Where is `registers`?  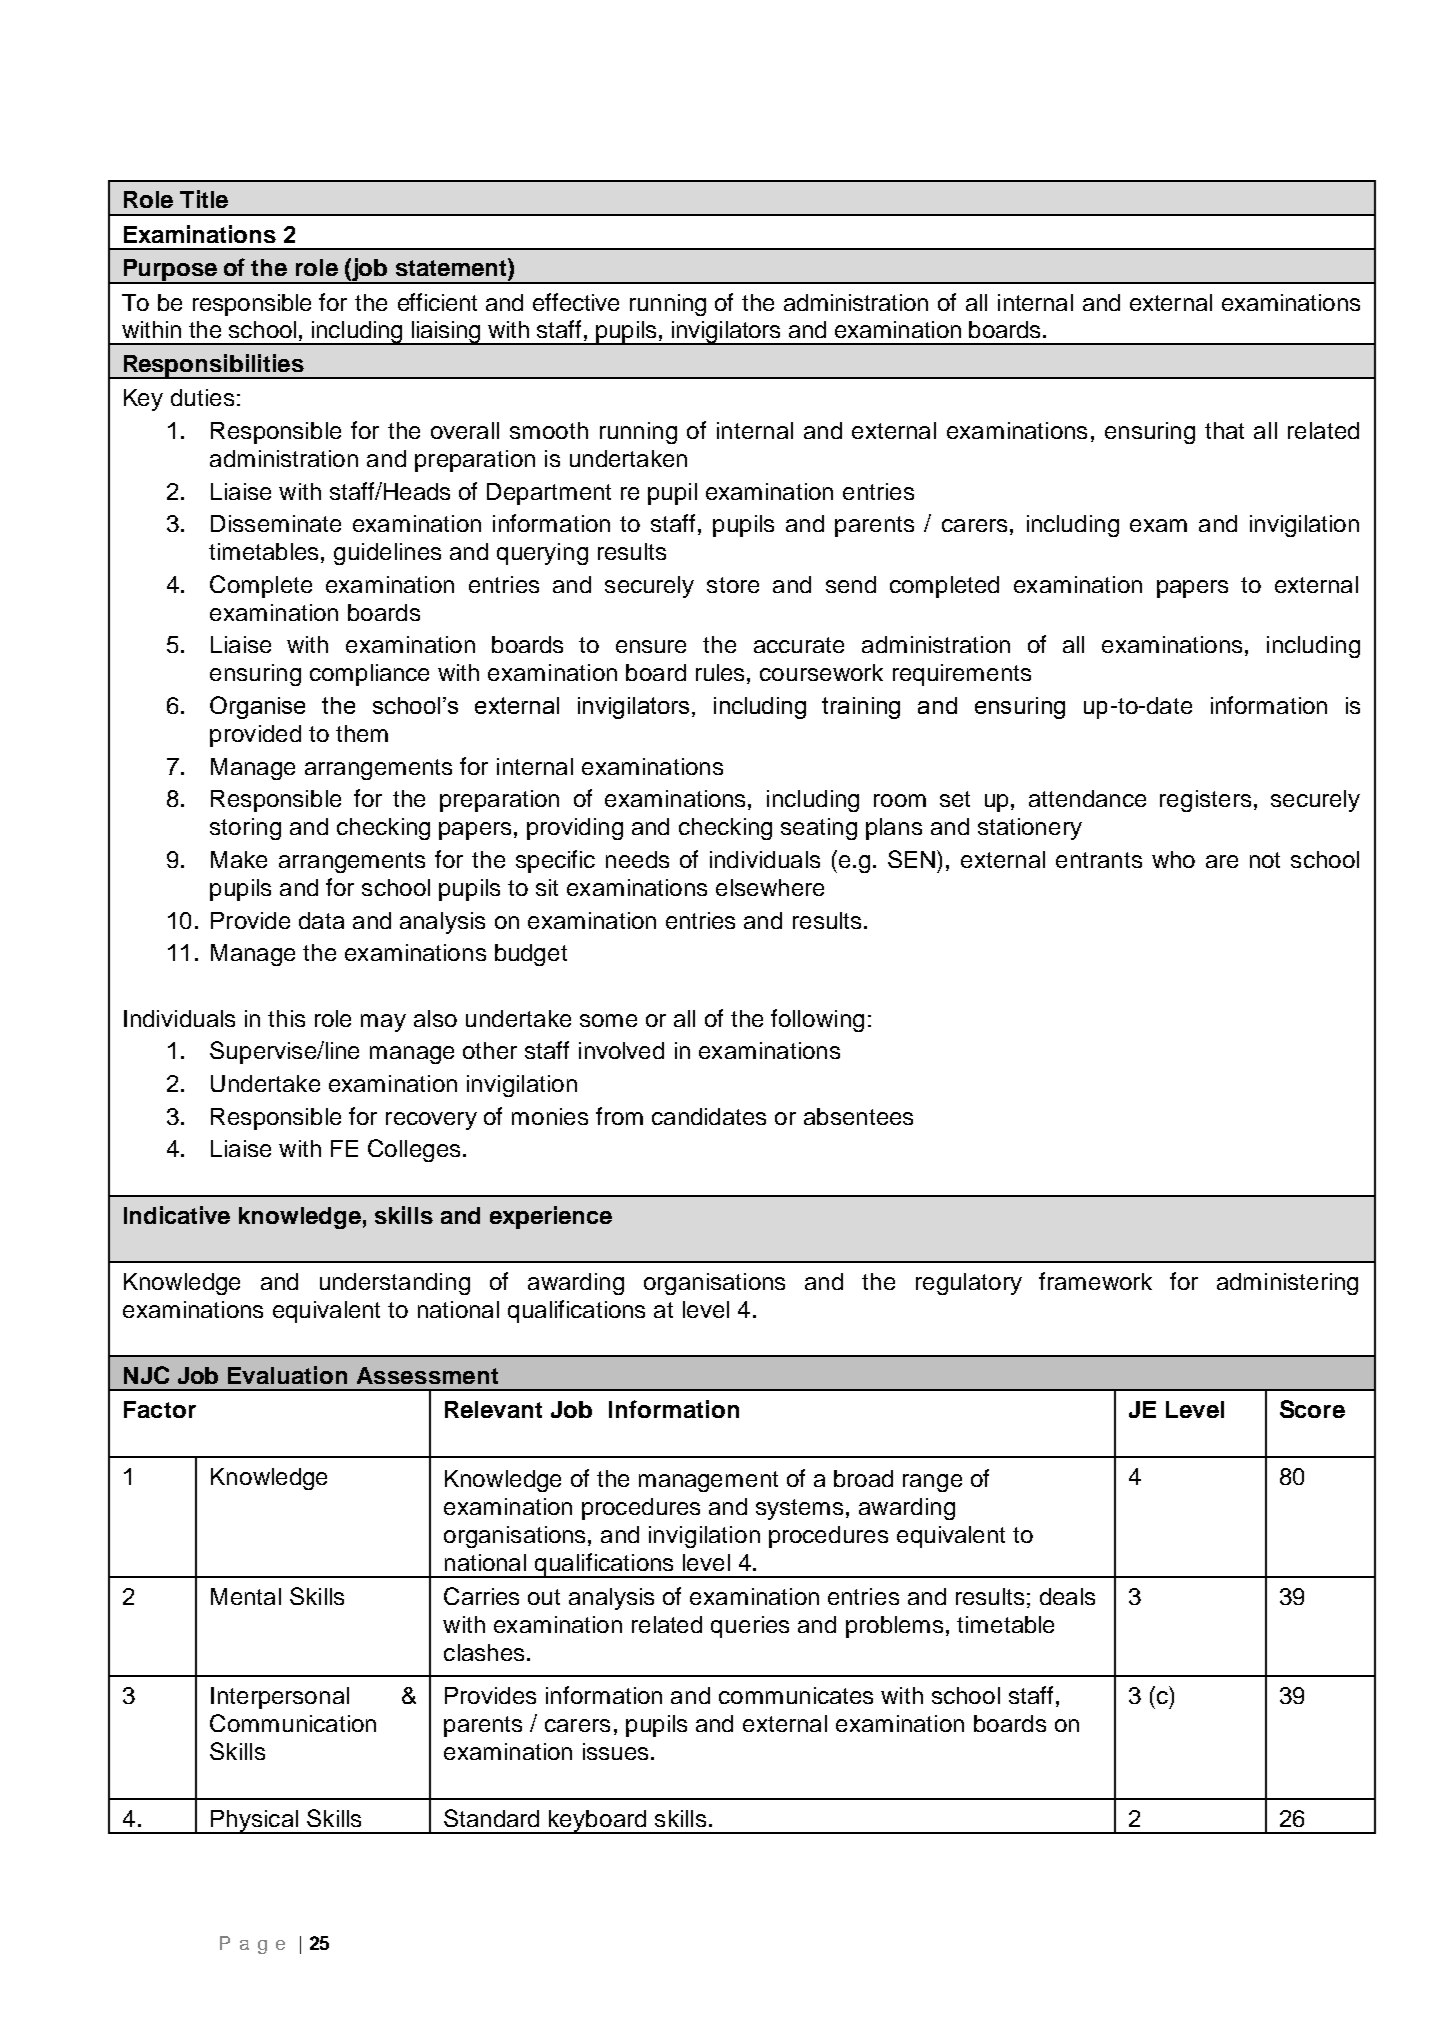
registers is located at coordinates (1205, 801).
